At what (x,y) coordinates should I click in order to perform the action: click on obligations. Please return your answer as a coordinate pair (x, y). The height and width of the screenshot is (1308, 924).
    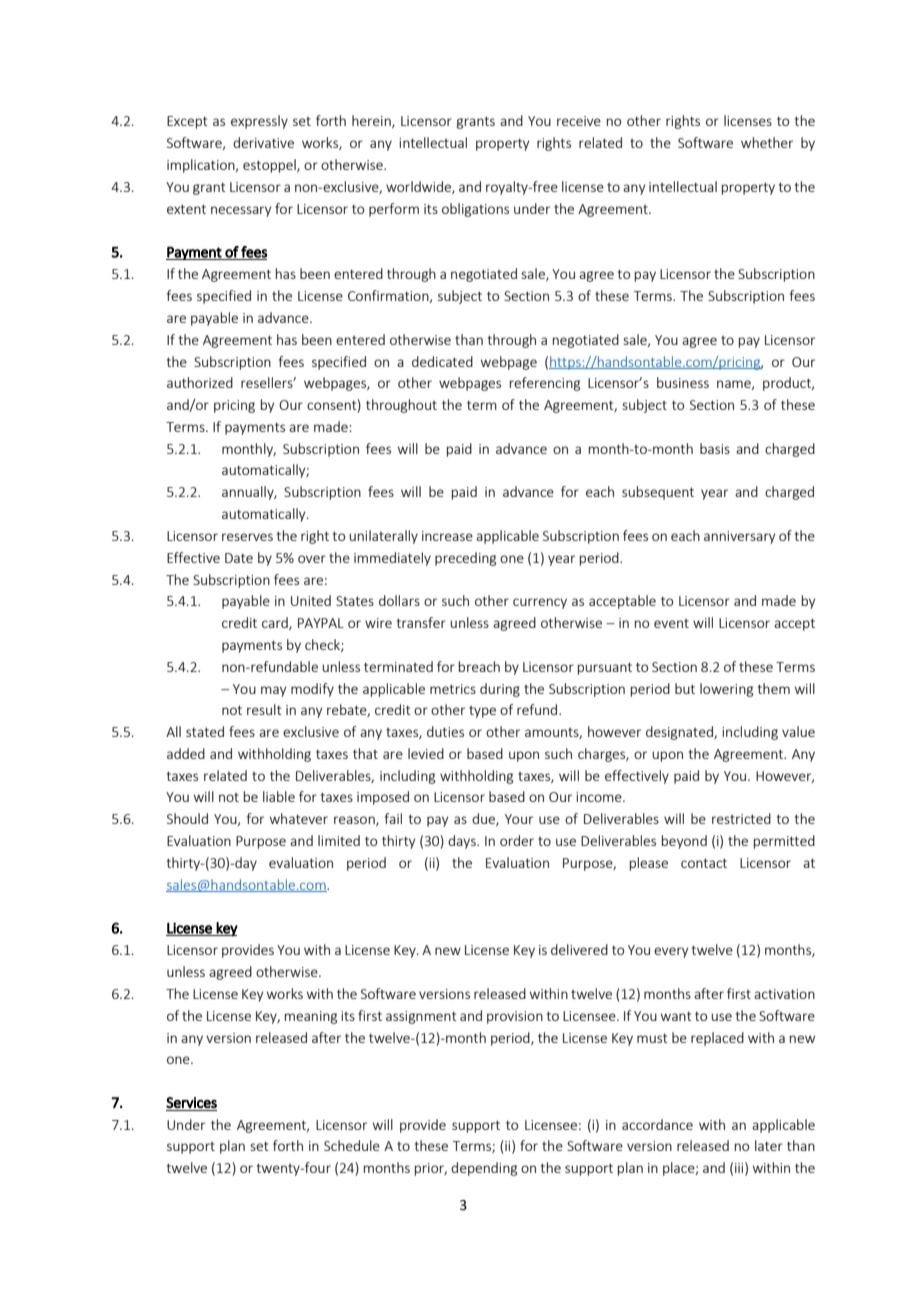
    Looking at the image, I should click on (475, 210).
